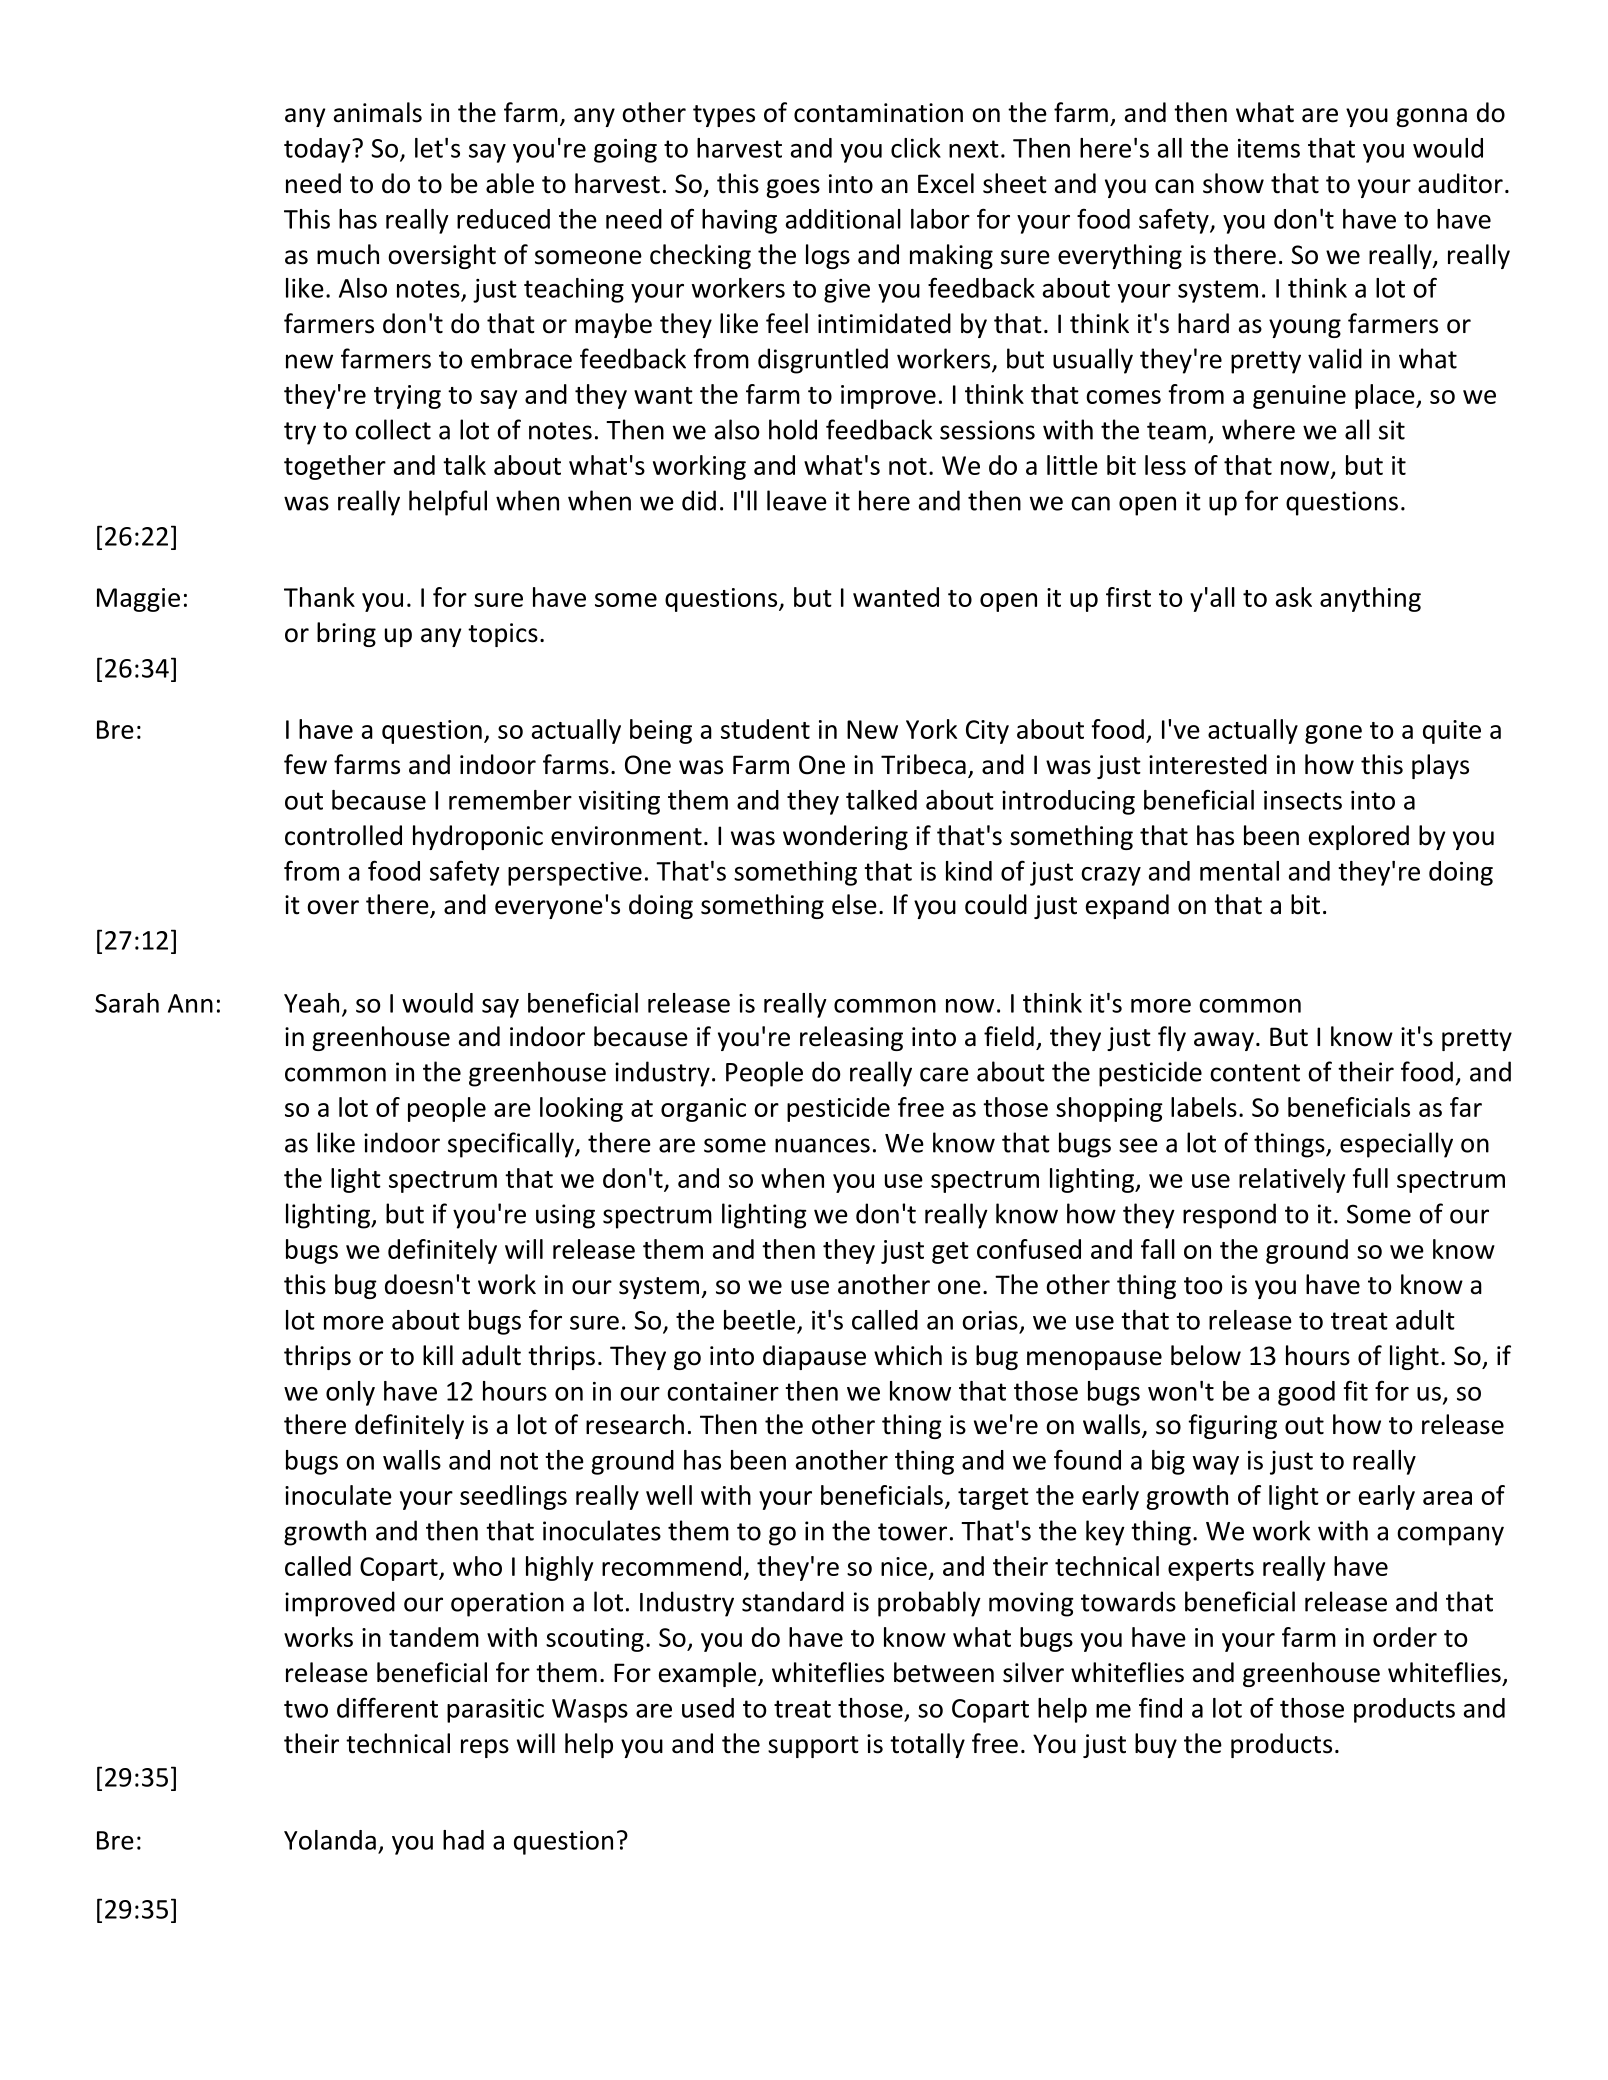  What do you see at coordinates (822, 1145) in the screenshot?
I see `nuances` at bounding box center [822, 1145].
